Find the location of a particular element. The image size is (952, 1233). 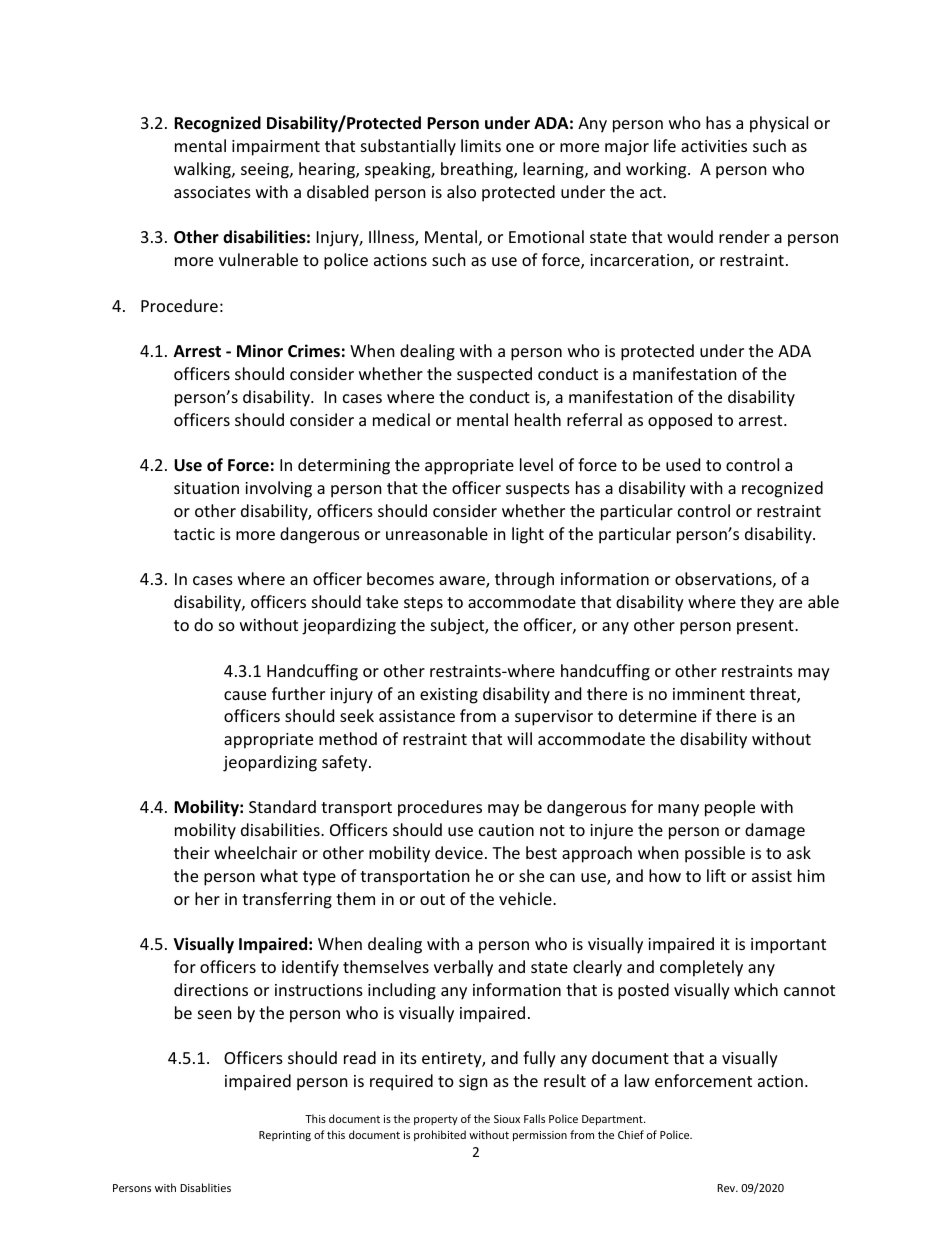

caution is located at coordinates (506, 830).
